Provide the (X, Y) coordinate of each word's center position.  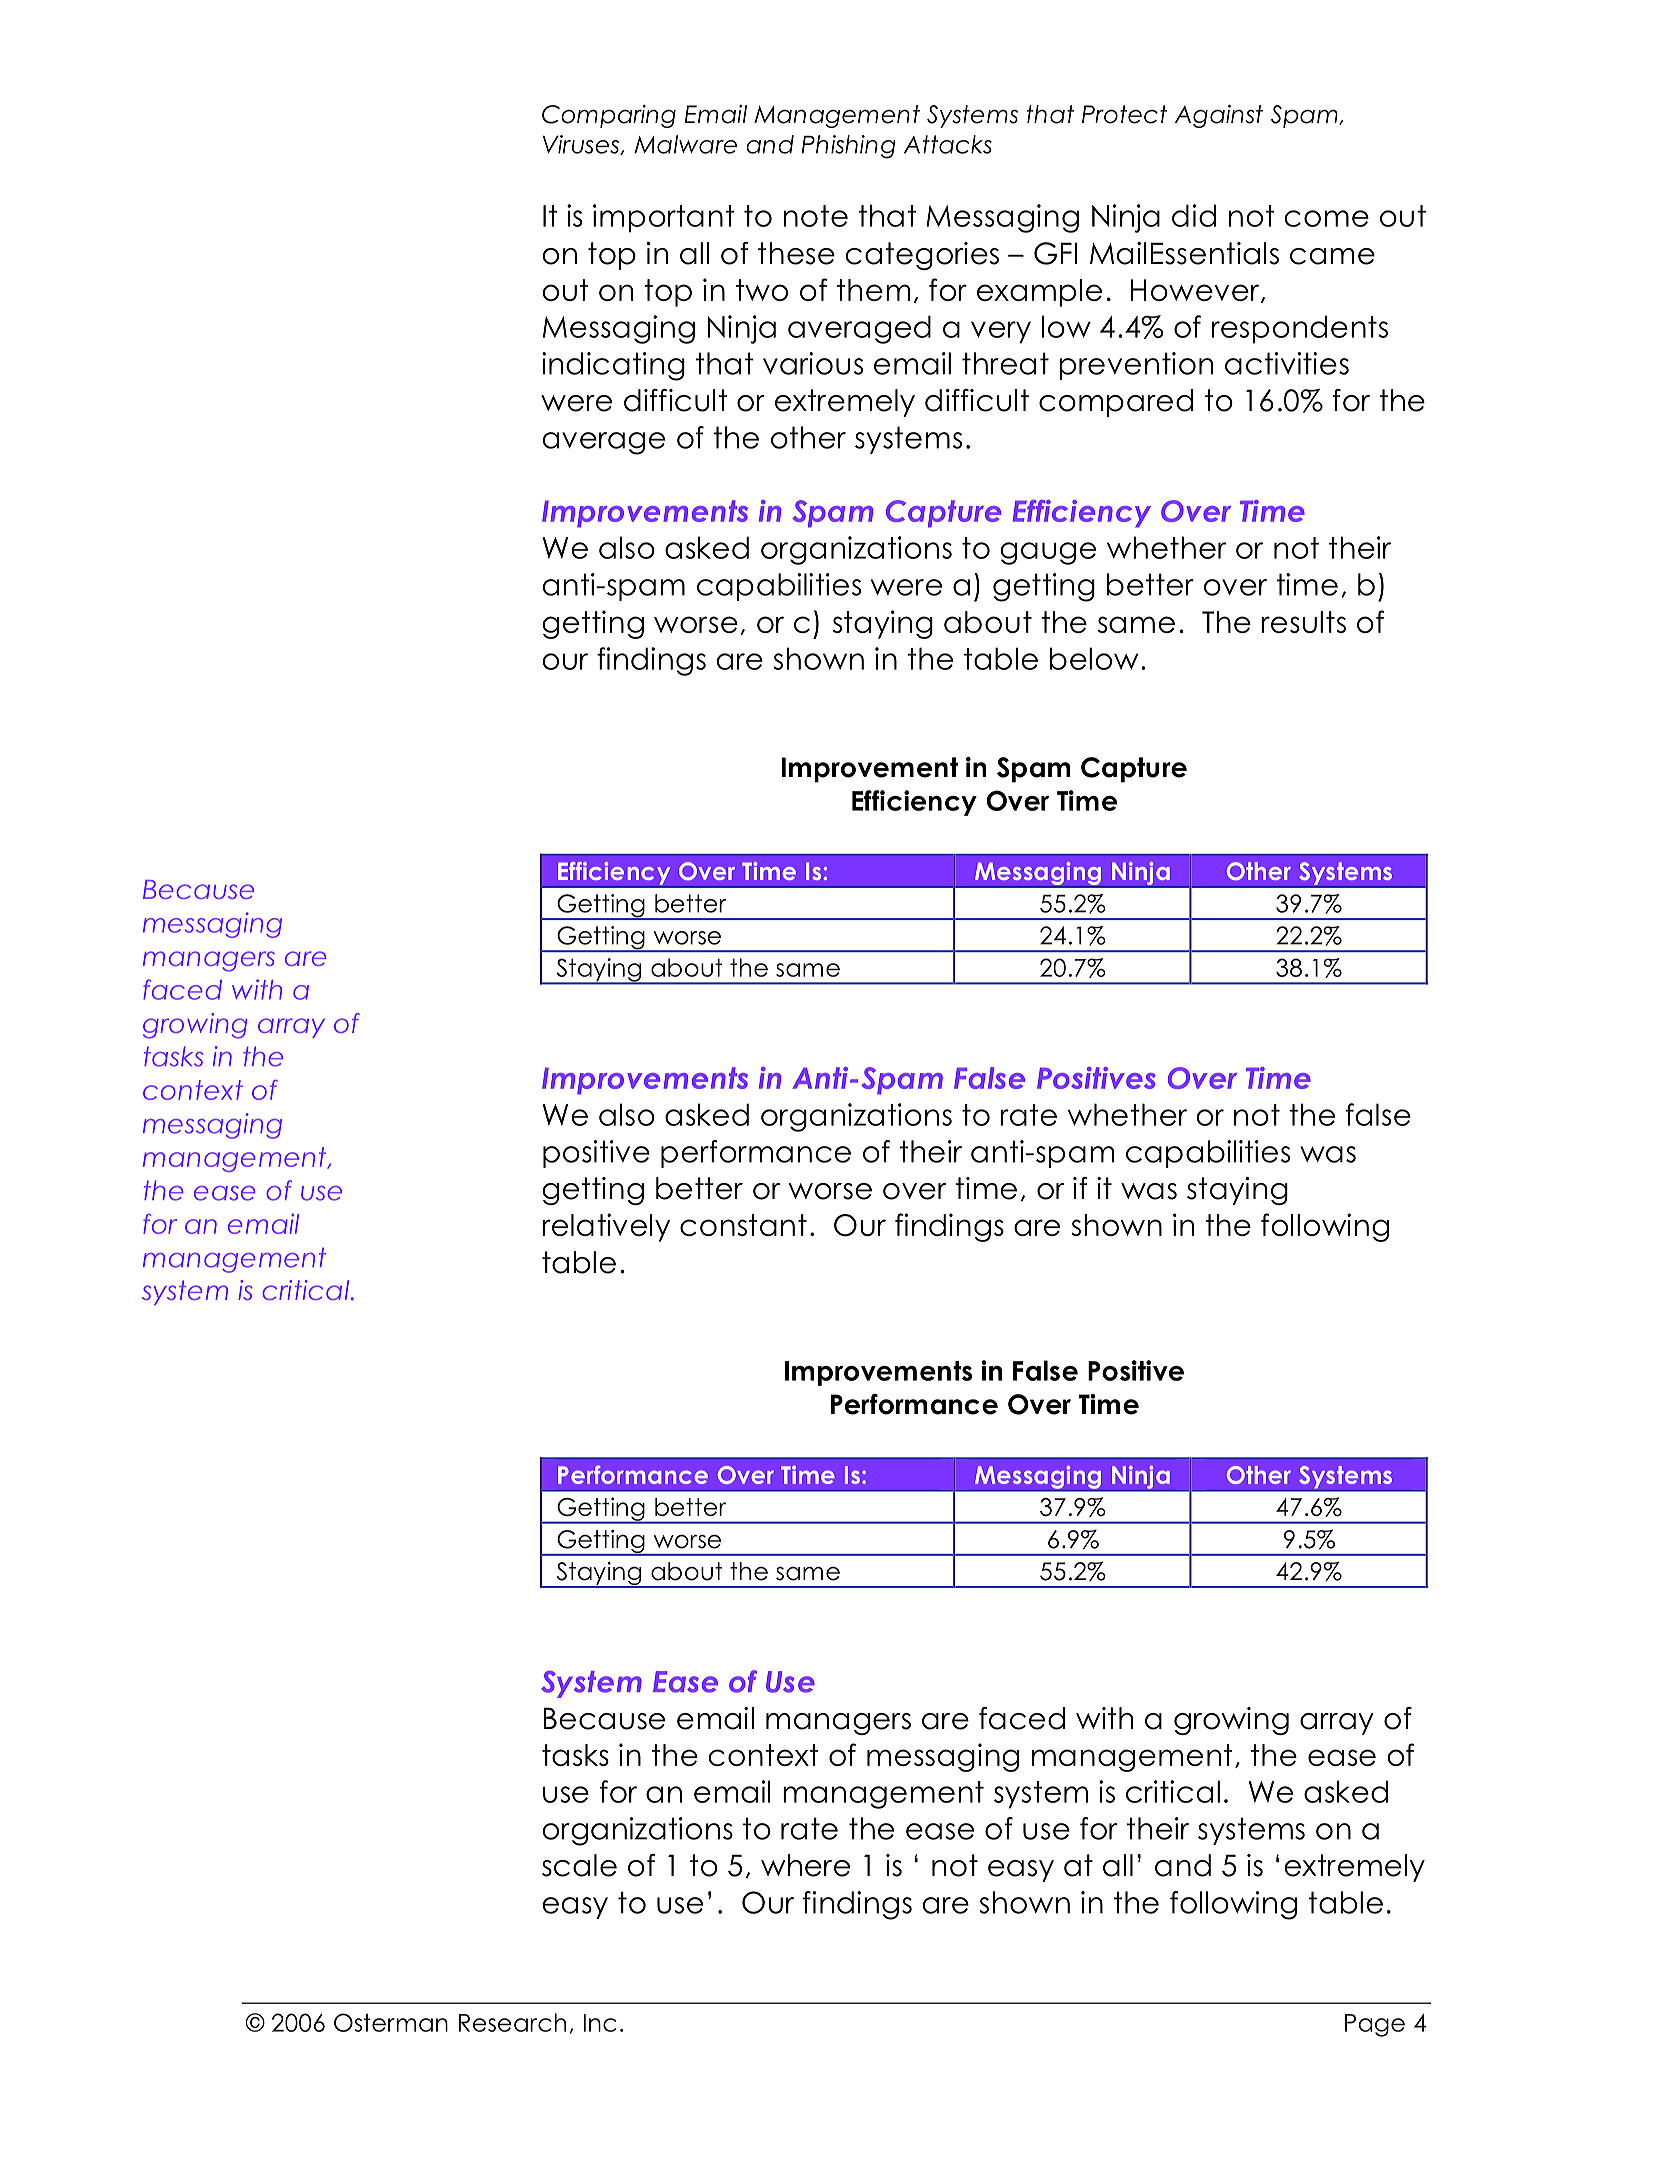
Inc (600, 2023)
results (1303, 622)
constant (743, 1225)
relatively (606, 1227)
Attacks (948, 144)
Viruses (582, 145)
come (1326, 218)
